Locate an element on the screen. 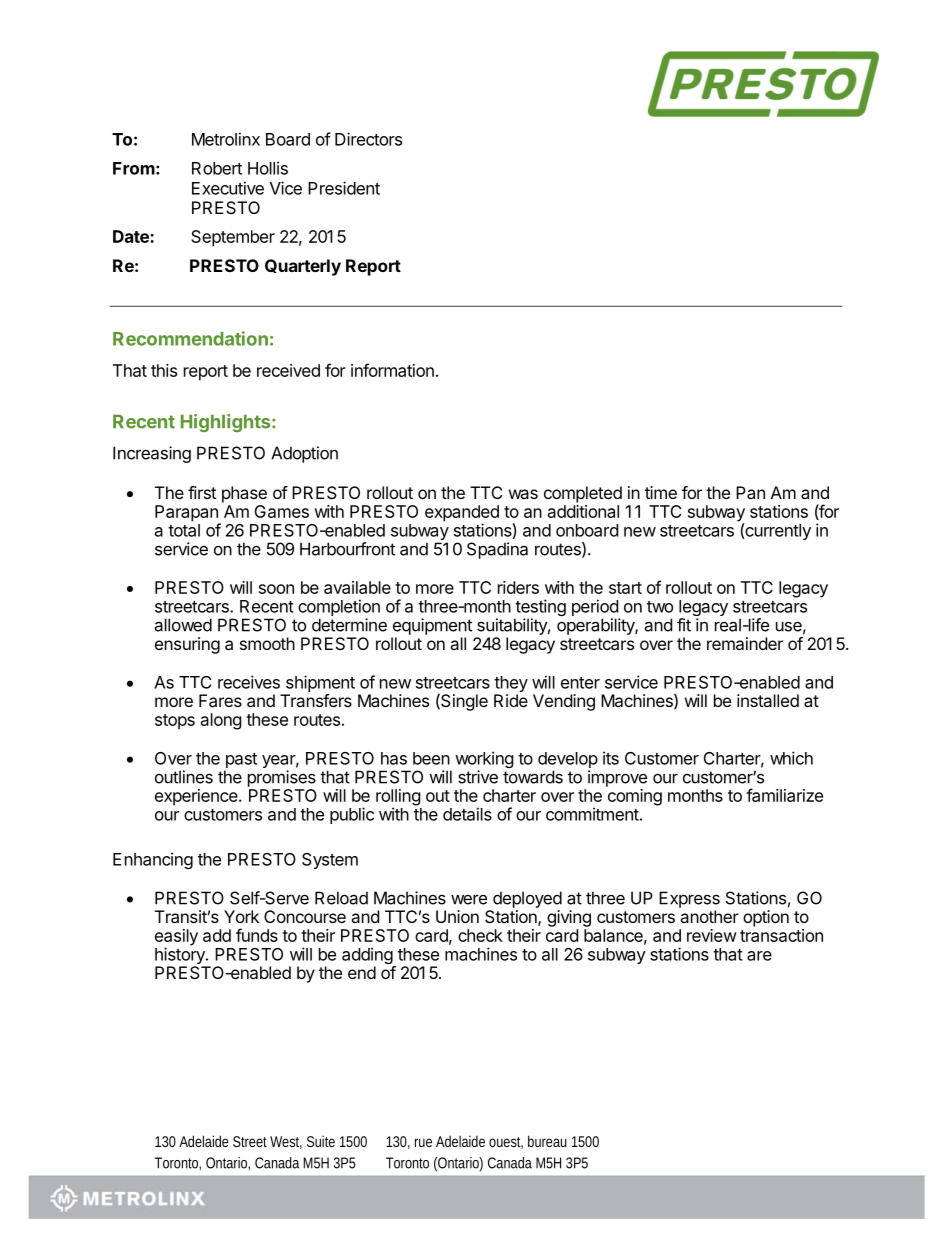  President is located at coordinates (344, 188).
